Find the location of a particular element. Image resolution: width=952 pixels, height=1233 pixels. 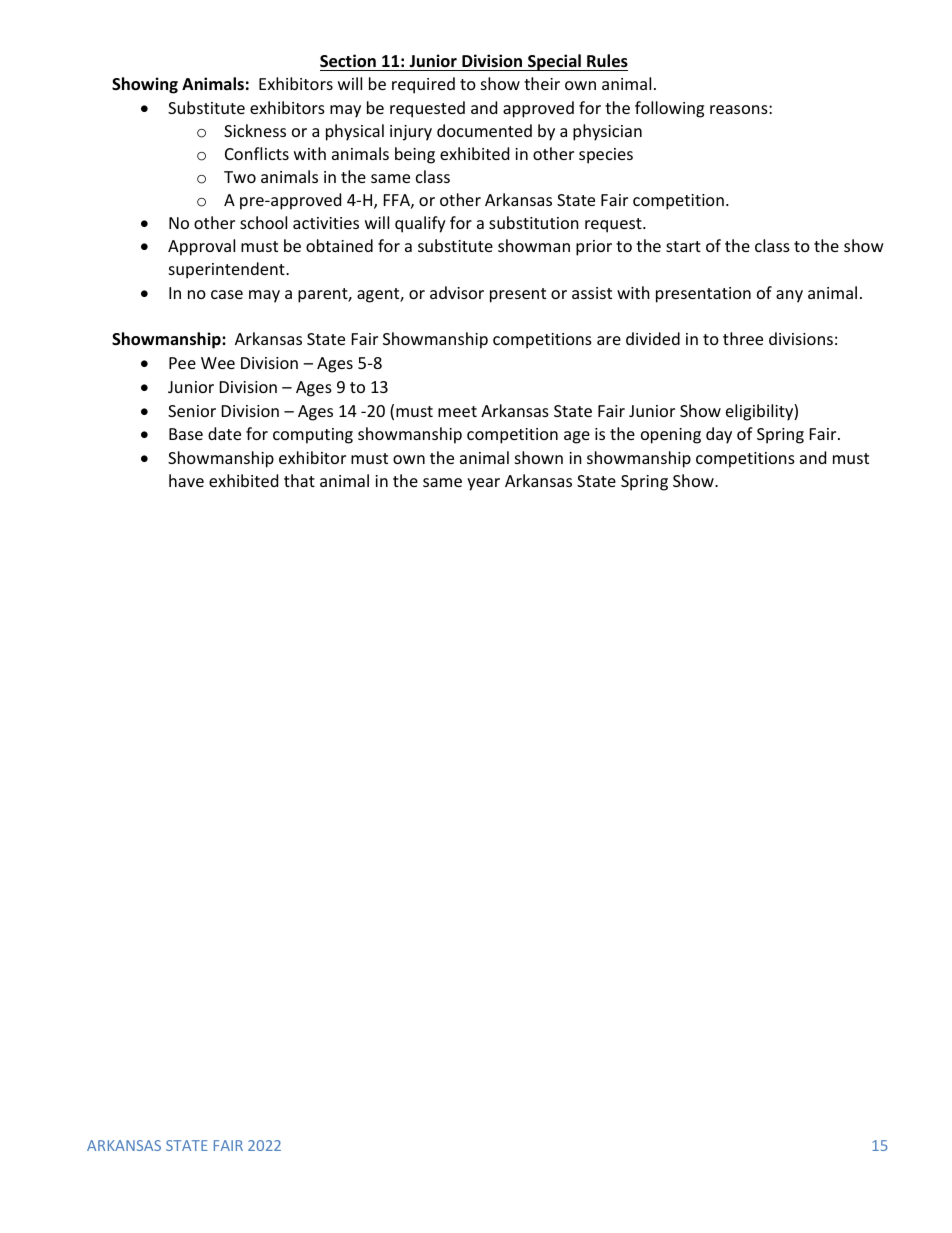

following is located at coordinates (669, 109).
